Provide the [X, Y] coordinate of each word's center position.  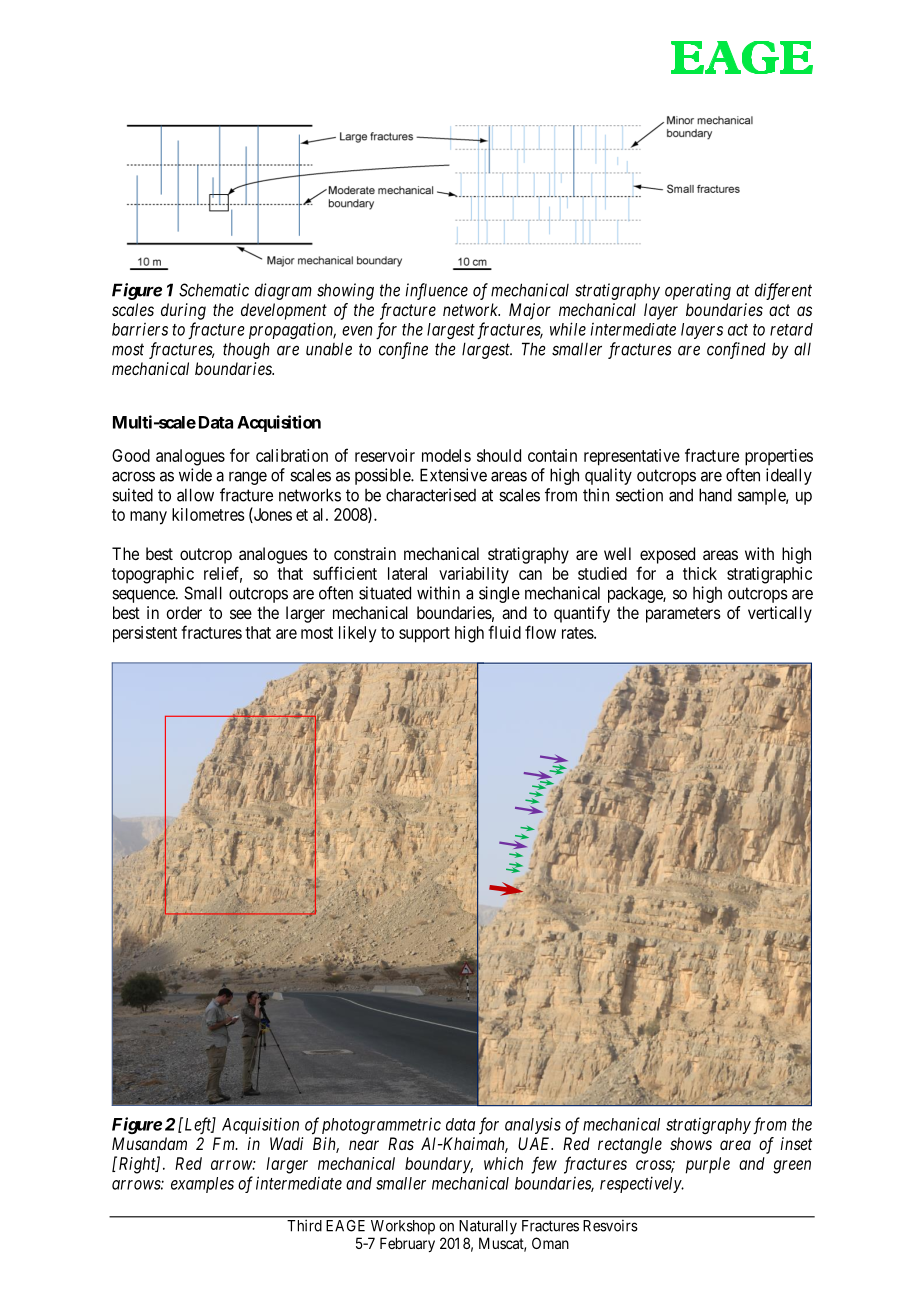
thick [700, 573]
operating [698, 291]
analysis [533, 1125]
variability [474, 575]
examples [202, 1185]
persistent [145, 634]
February [407, 1244]
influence [436, 291]
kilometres [208, 514]
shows [691, 1143]
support [424, 635]
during [183, 311]
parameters [683, 615]
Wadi [286, 1143]
